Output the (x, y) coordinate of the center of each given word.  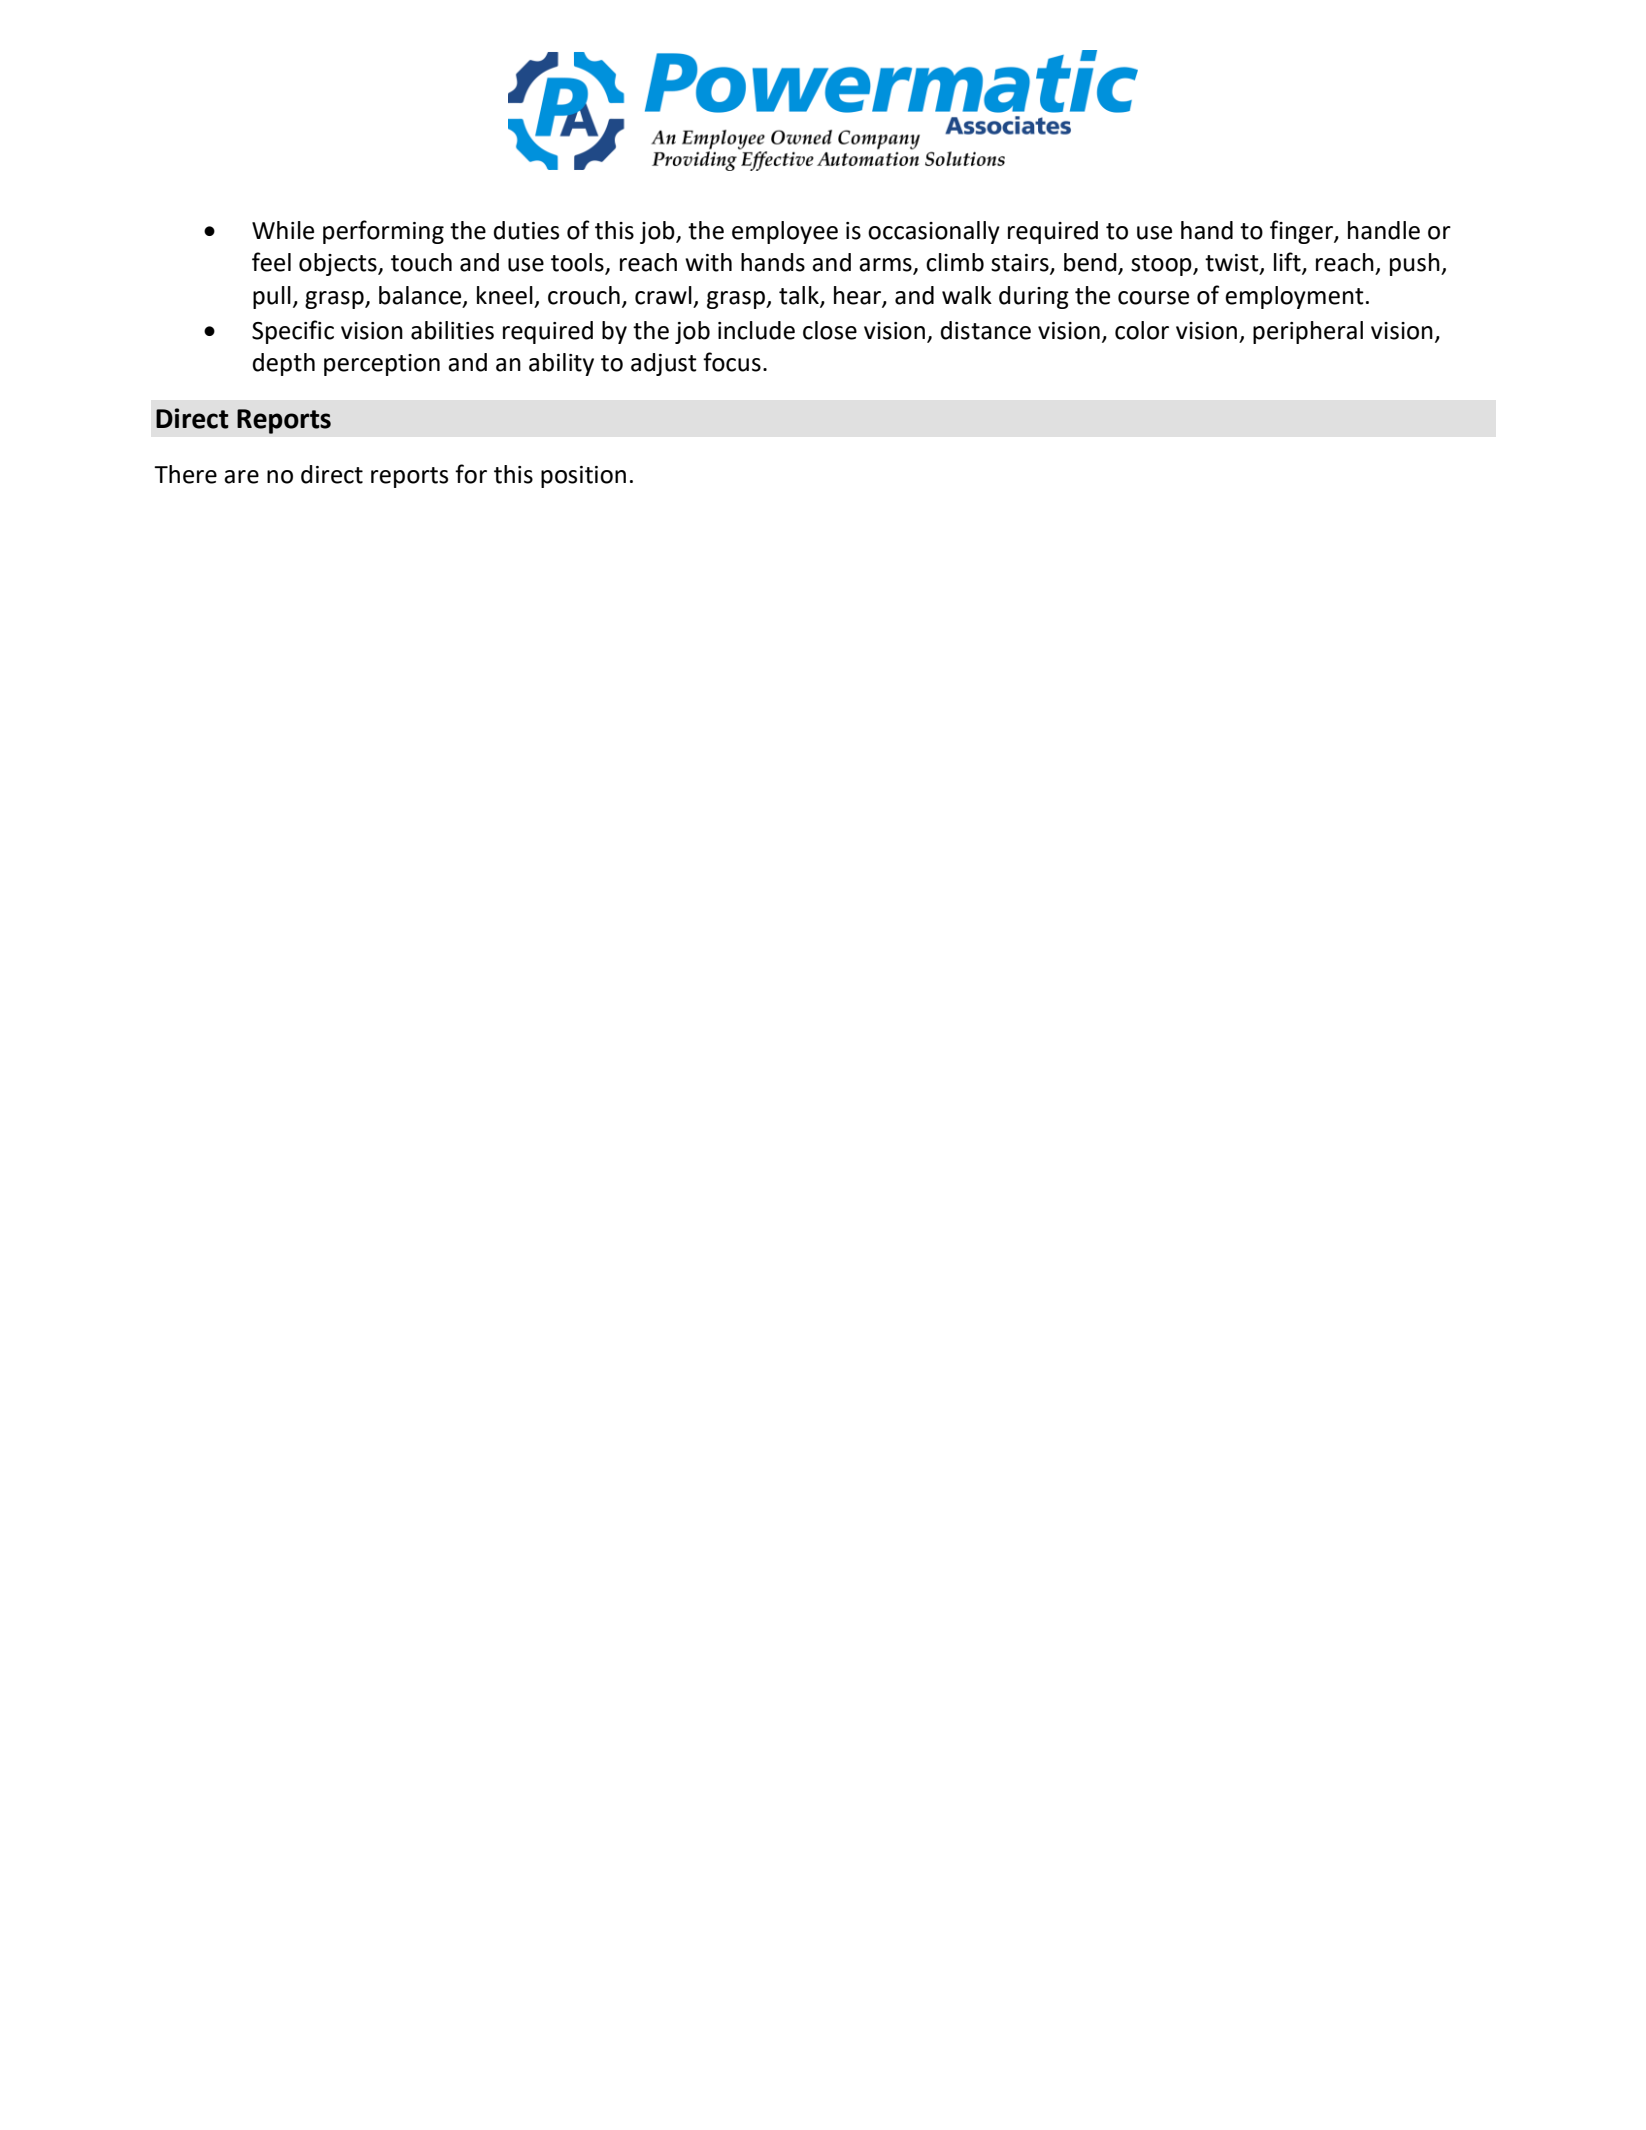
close (830, 330)
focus (732, 362)
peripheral (1308, 332)
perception (382, 365)
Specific (293, 332)
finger (1302, 232)
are (241, 477)
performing (383, 232)
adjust (664, 364)
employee (785, 232)
